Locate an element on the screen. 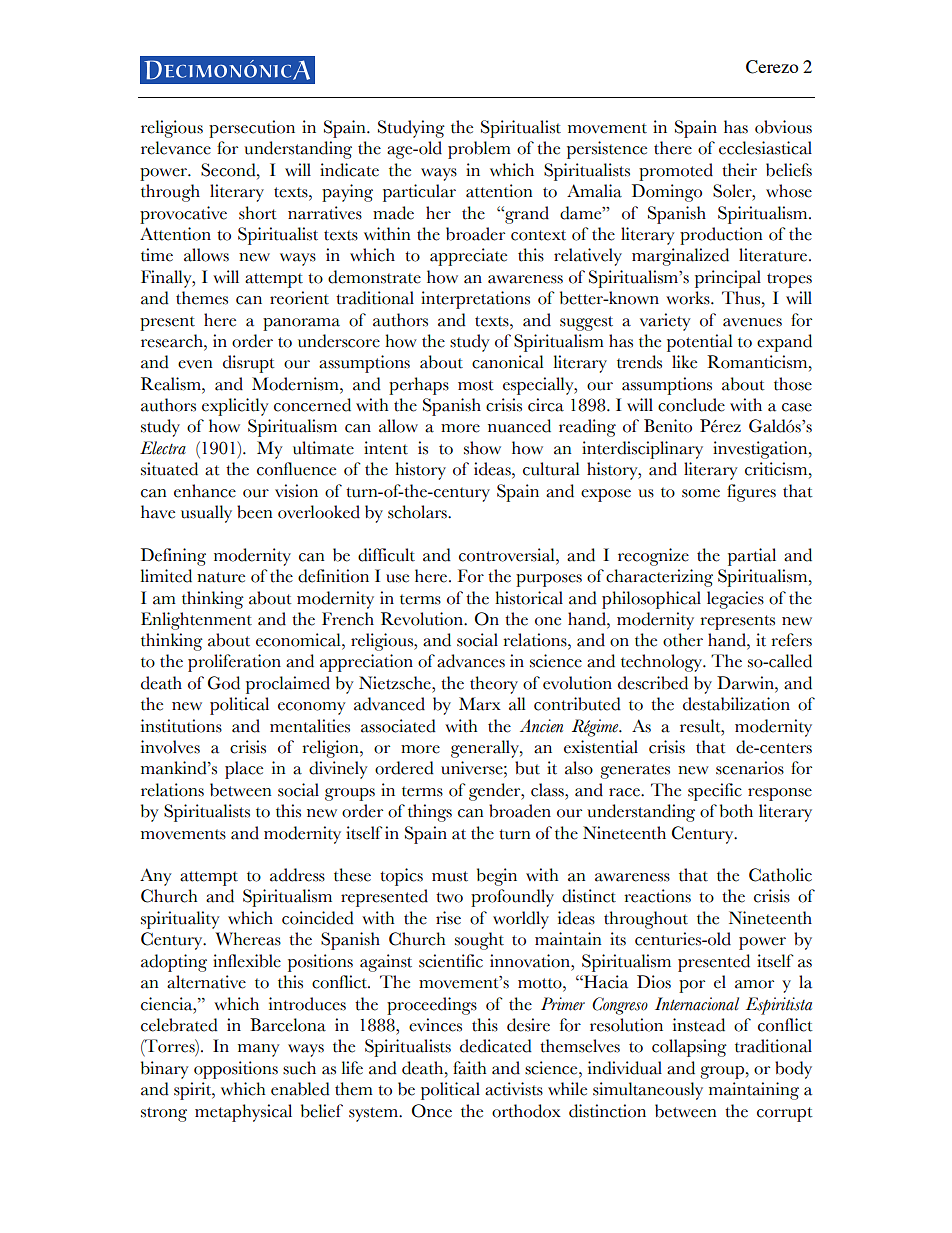 The width and height of the screenshot is (952, 1233). persecution is located at coordinates (252, 129).
